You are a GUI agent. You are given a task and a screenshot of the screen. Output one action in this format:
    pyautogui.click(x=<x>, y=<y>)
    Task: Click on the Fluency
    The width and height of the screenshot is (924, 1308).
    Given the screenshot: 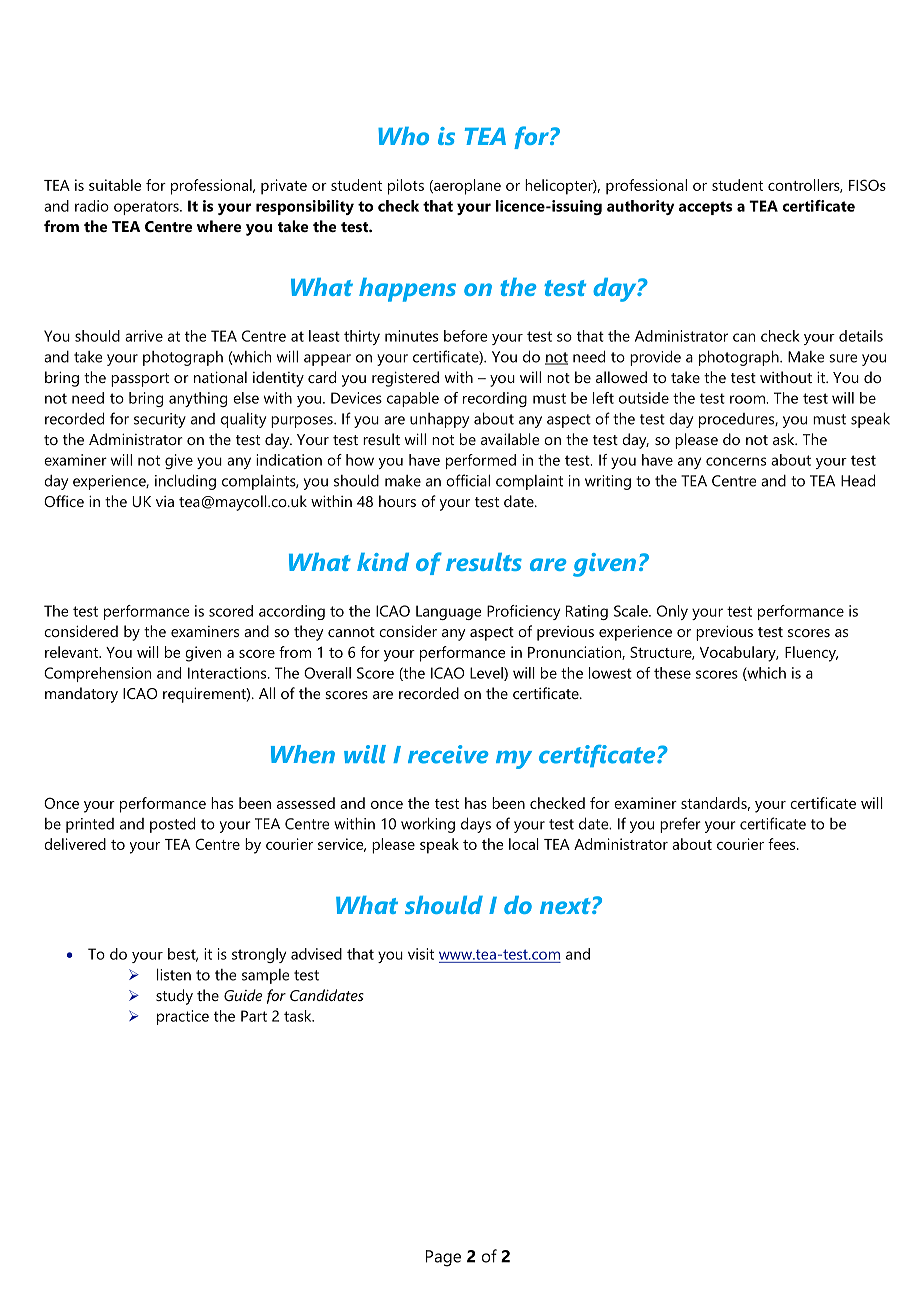 What is the action you would take?
    pyautogui.click(x=811, y=654)
